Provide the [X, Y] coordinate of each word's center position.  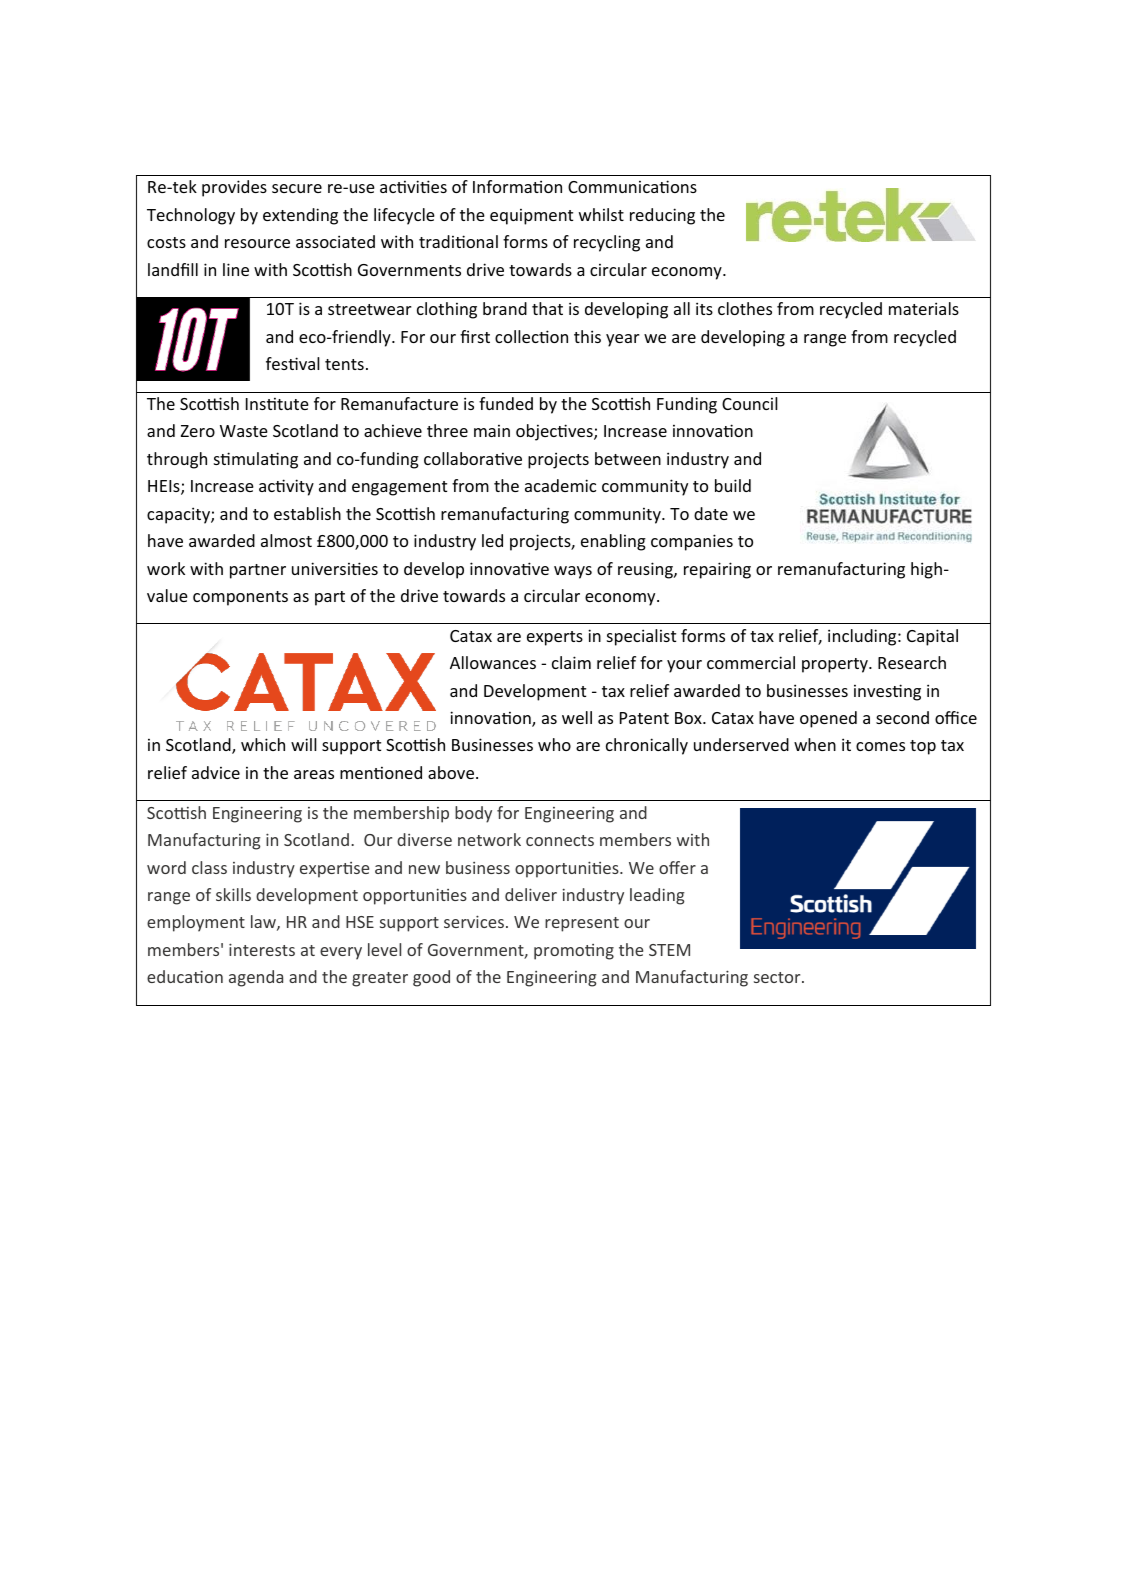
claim [571, 662]
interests [262, 949]
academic [560, 485]
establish [307, 513]
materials [924, 308]
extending [300, 216]
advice [216, 772]
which [263, 744]
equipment [531, 217]
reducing [662, 216]
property [836, 665]
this [587, 336]
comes [880, 746]
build [733, 485]
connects [560, 840]
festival [293, 363]
